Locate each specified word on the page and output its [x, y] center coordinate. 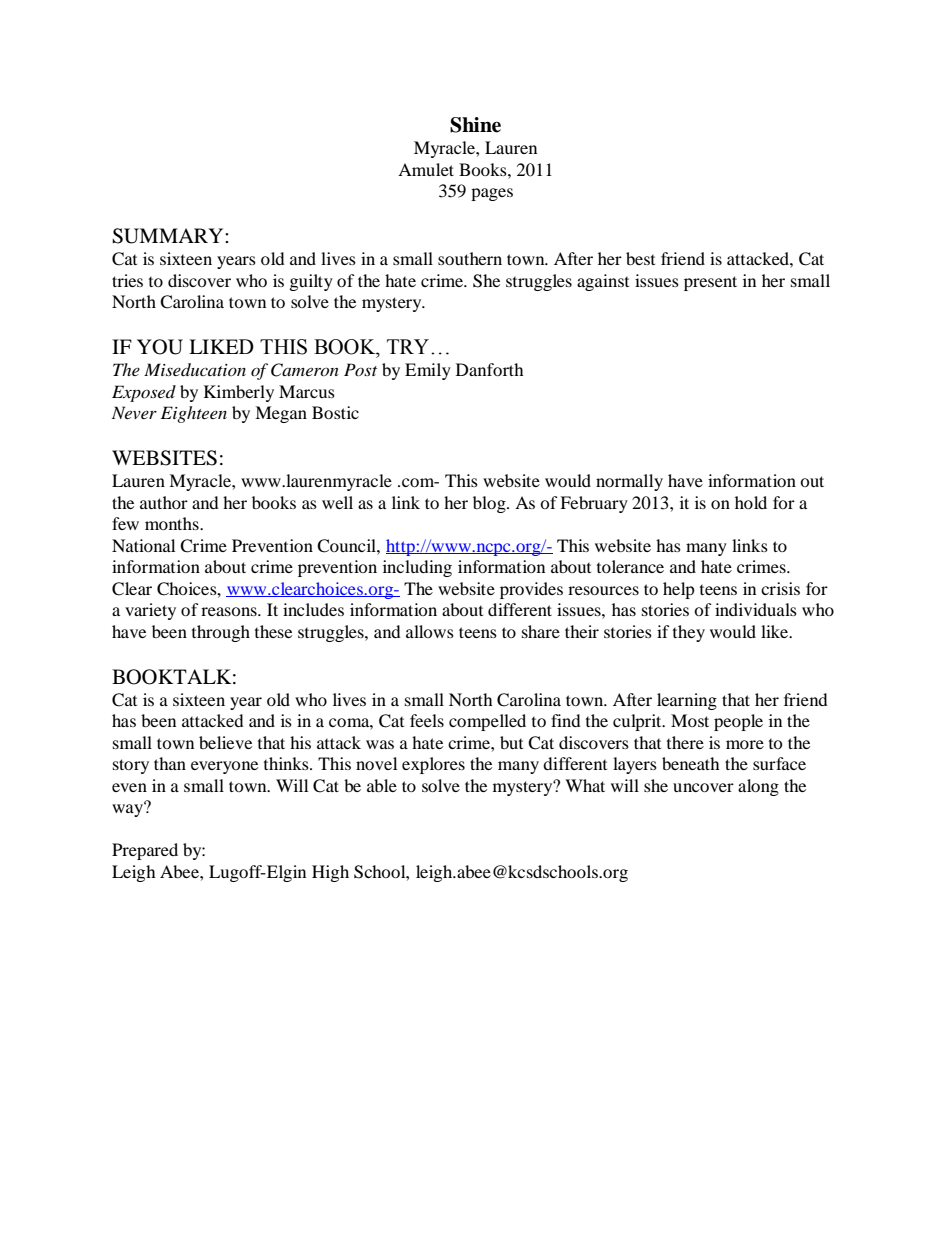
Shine [475, 125]
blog [490, 504]
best [640, 258]
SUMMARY [169, 236]
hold [751, 502]
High [330, 873]
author [164, 502]
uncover [703, 787]
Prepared [145, 851]
